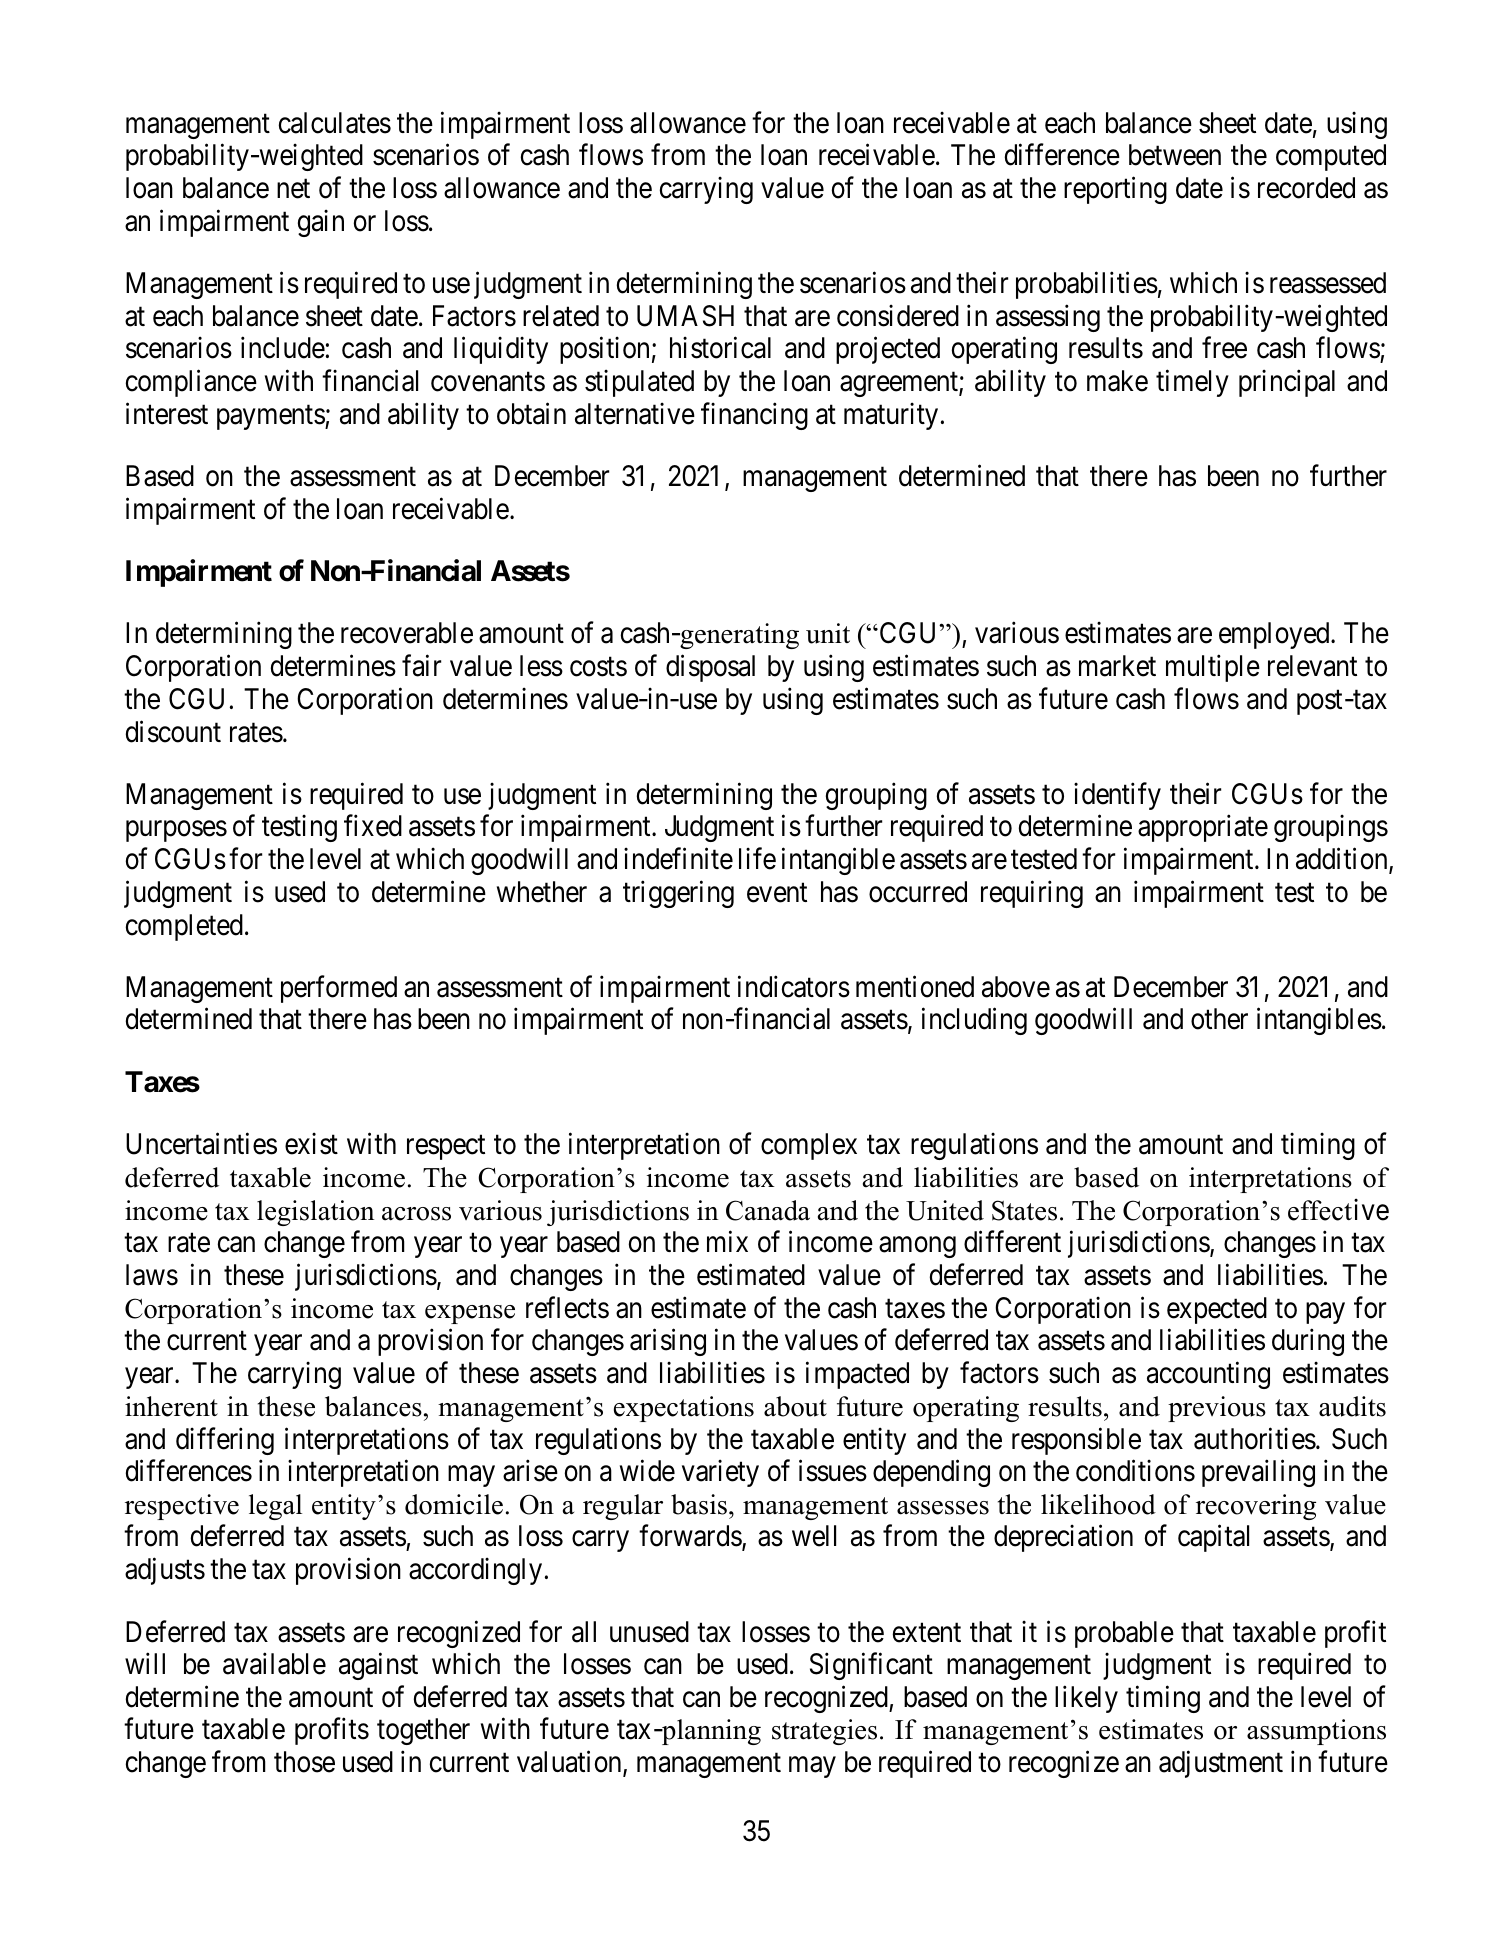 This screenshot has width=1512, height=1957. Describe the element at coordinates (1175, 155) in the screenshot. I see `between` at that location.
